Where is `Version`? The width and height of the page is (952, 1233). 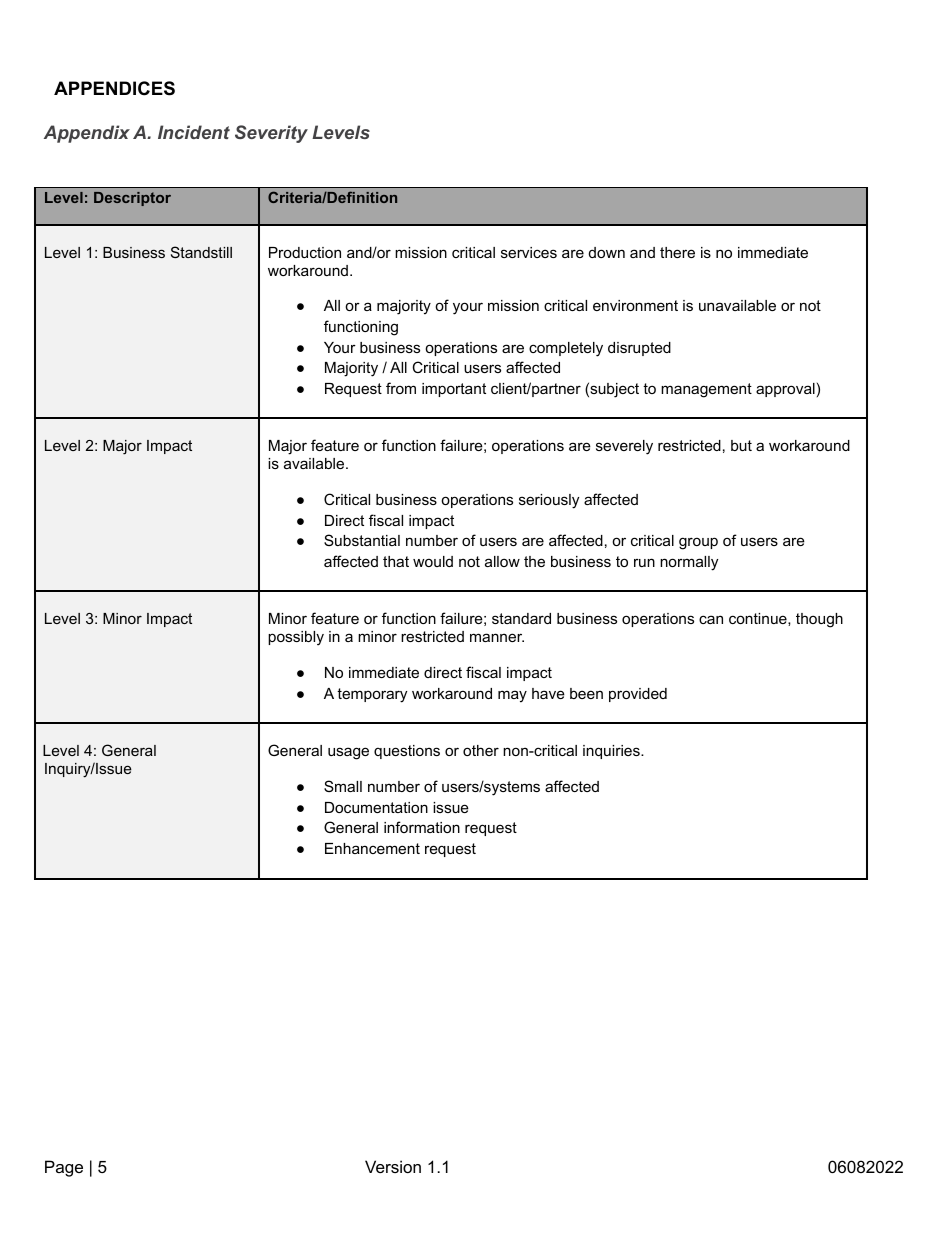
Version is located at coordinates (393, 1166).
